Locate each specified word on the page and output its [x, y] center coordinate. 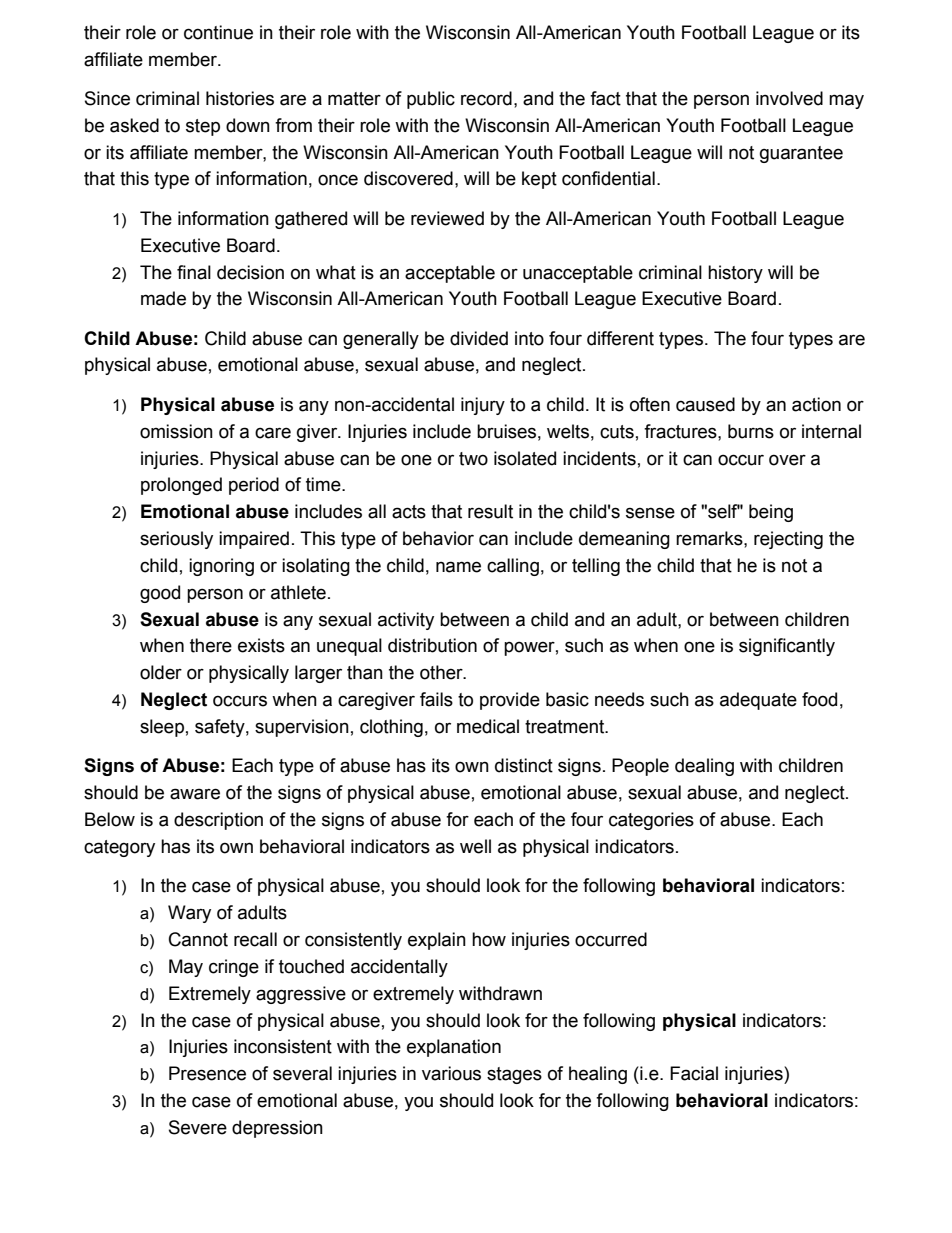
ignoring [221, 567]
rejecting [788, 540]
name [458, 567]
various [451, 1073]
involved [789, 98]
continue [218, 32]
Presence [207, 1073]
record [486, 98]
